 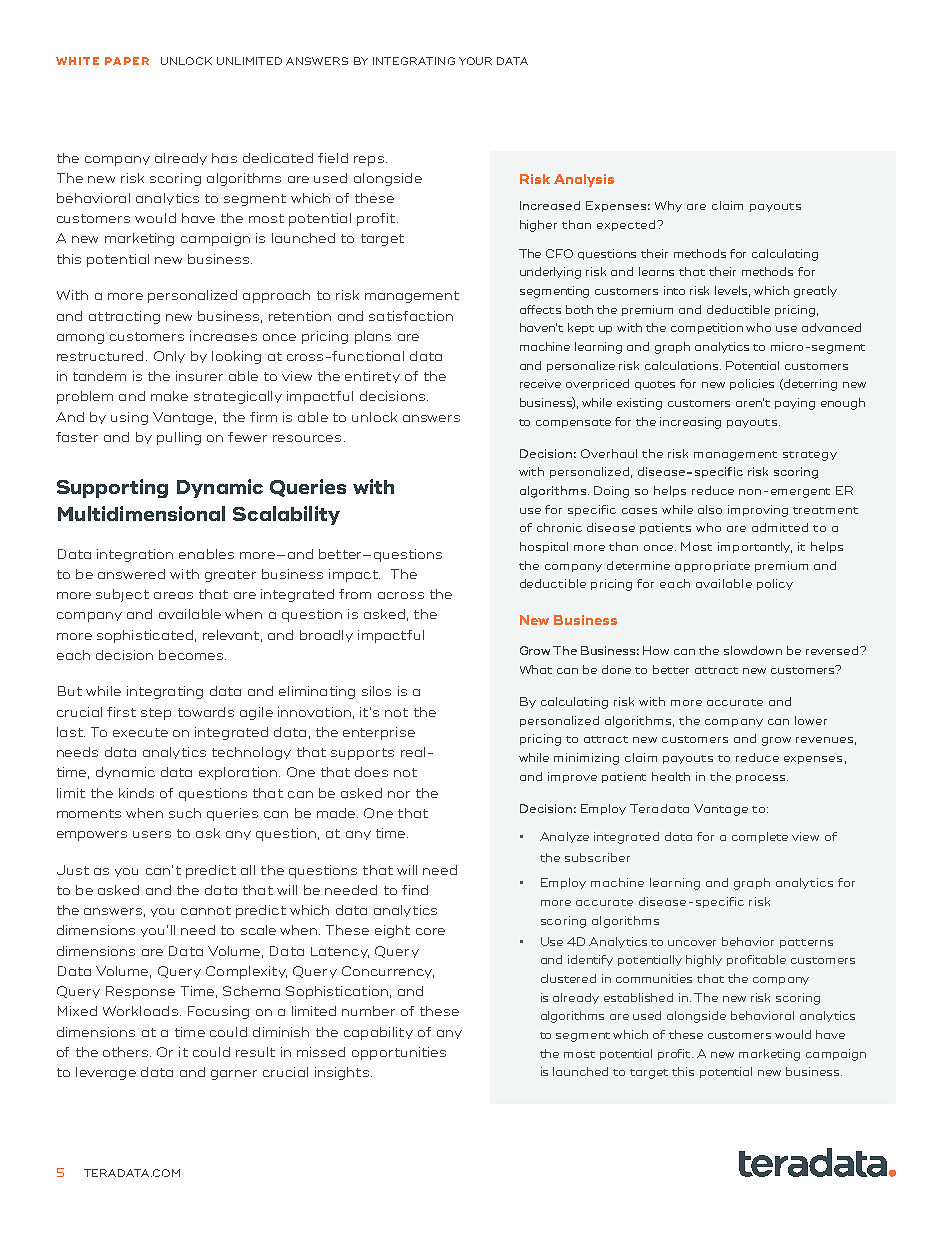 What do you see at coordinates (475, 61) in the screenshot?
I see `YOUR` at bounding box center [475, 61].
